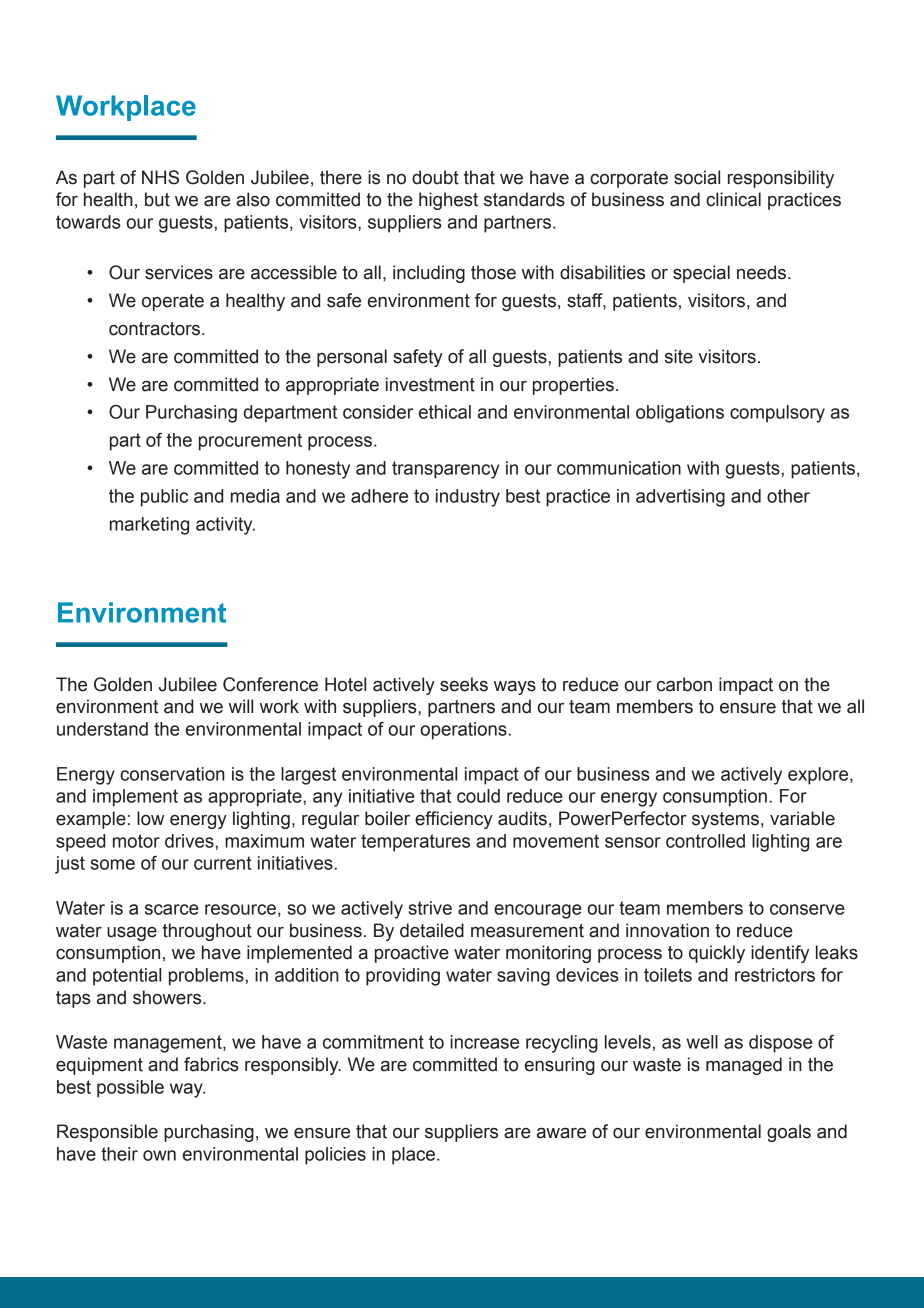  What do you see at coordinates (684, 684) in the screenshot?
I see `carbon` at bounding box center [684, 684].
